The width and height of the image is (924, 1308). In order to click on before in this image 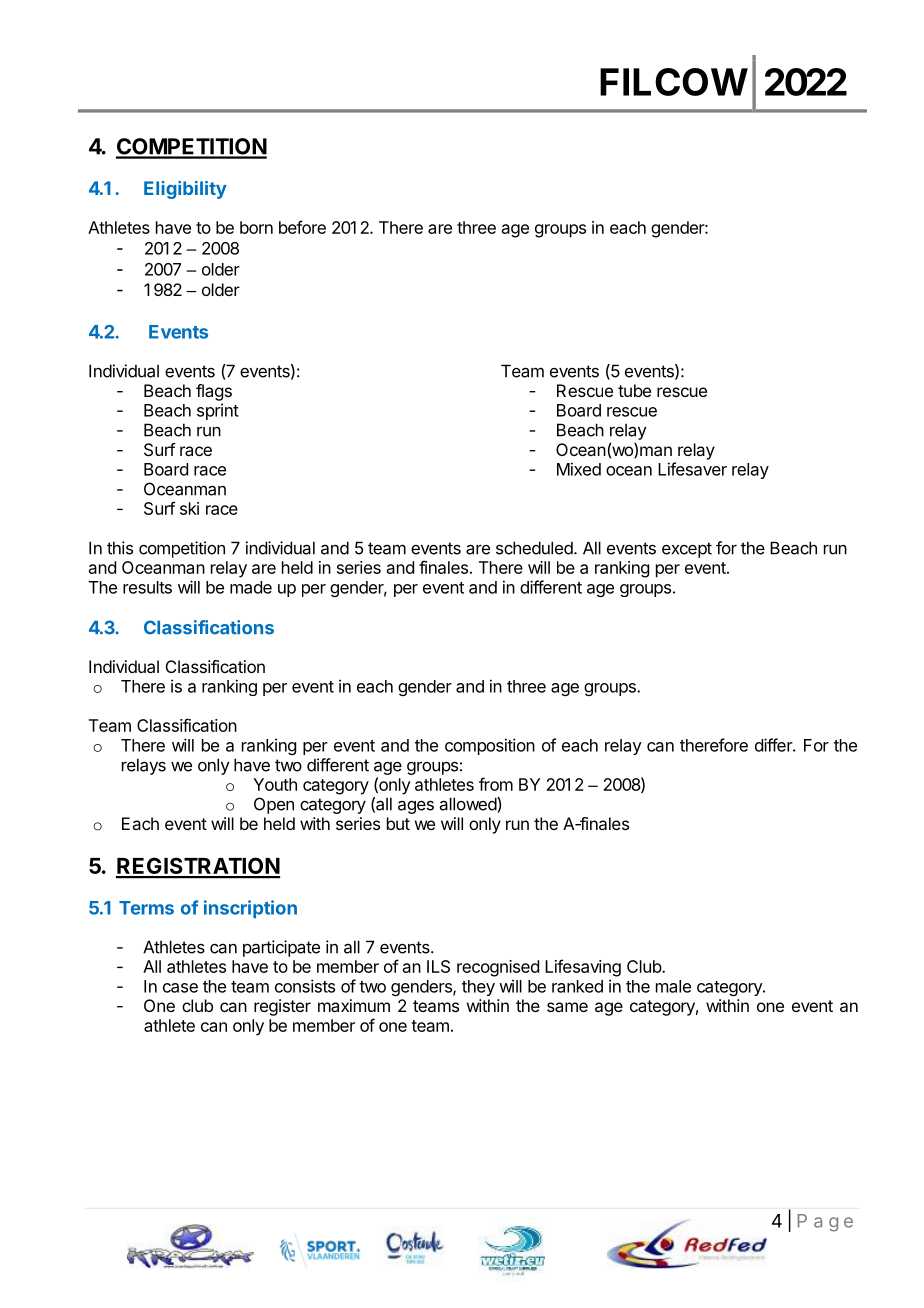, I will do `click(302, 227)`.
